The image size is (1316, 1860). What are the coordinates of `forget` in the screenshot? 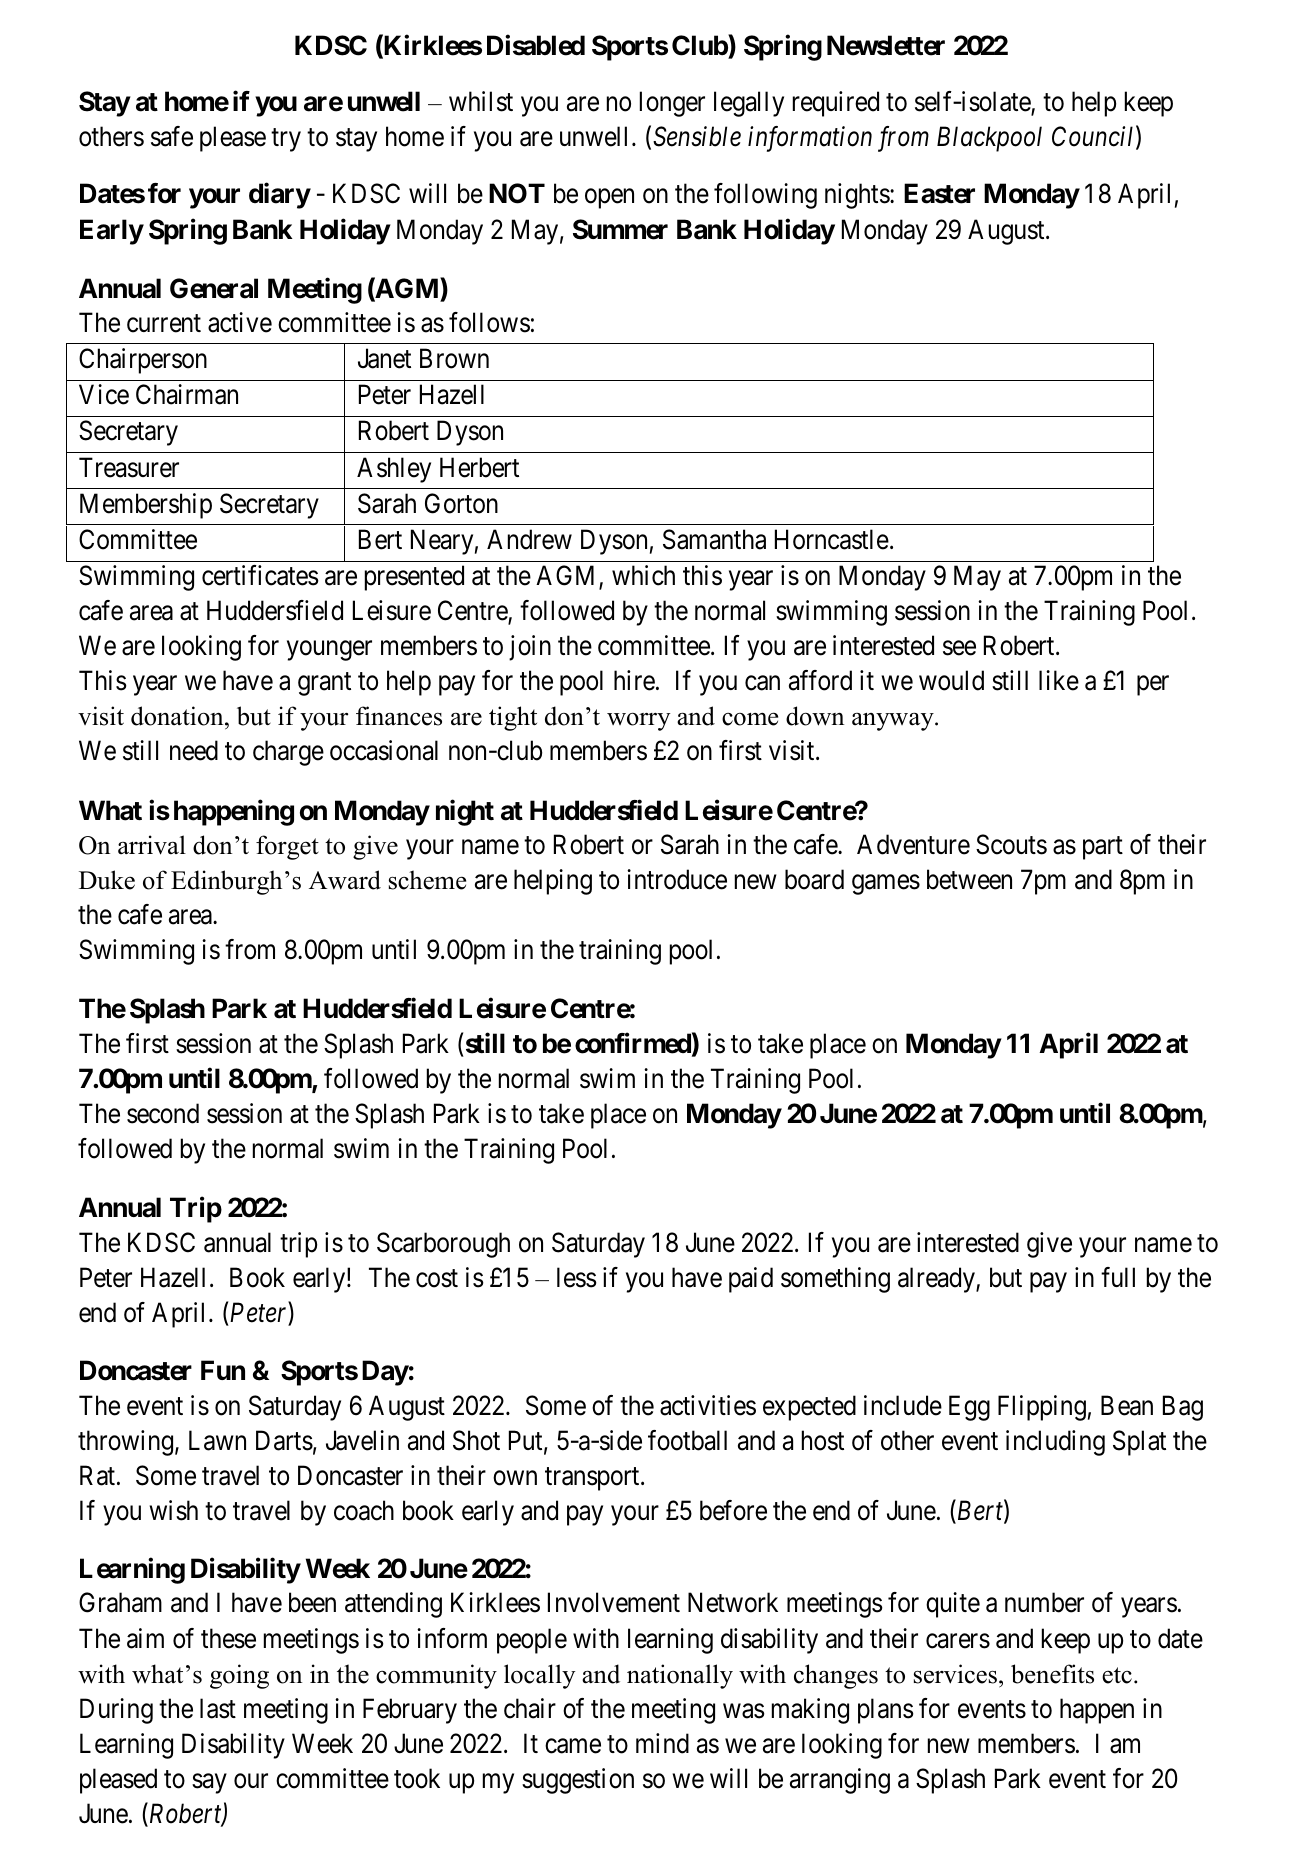 It's located at (287, 847).
